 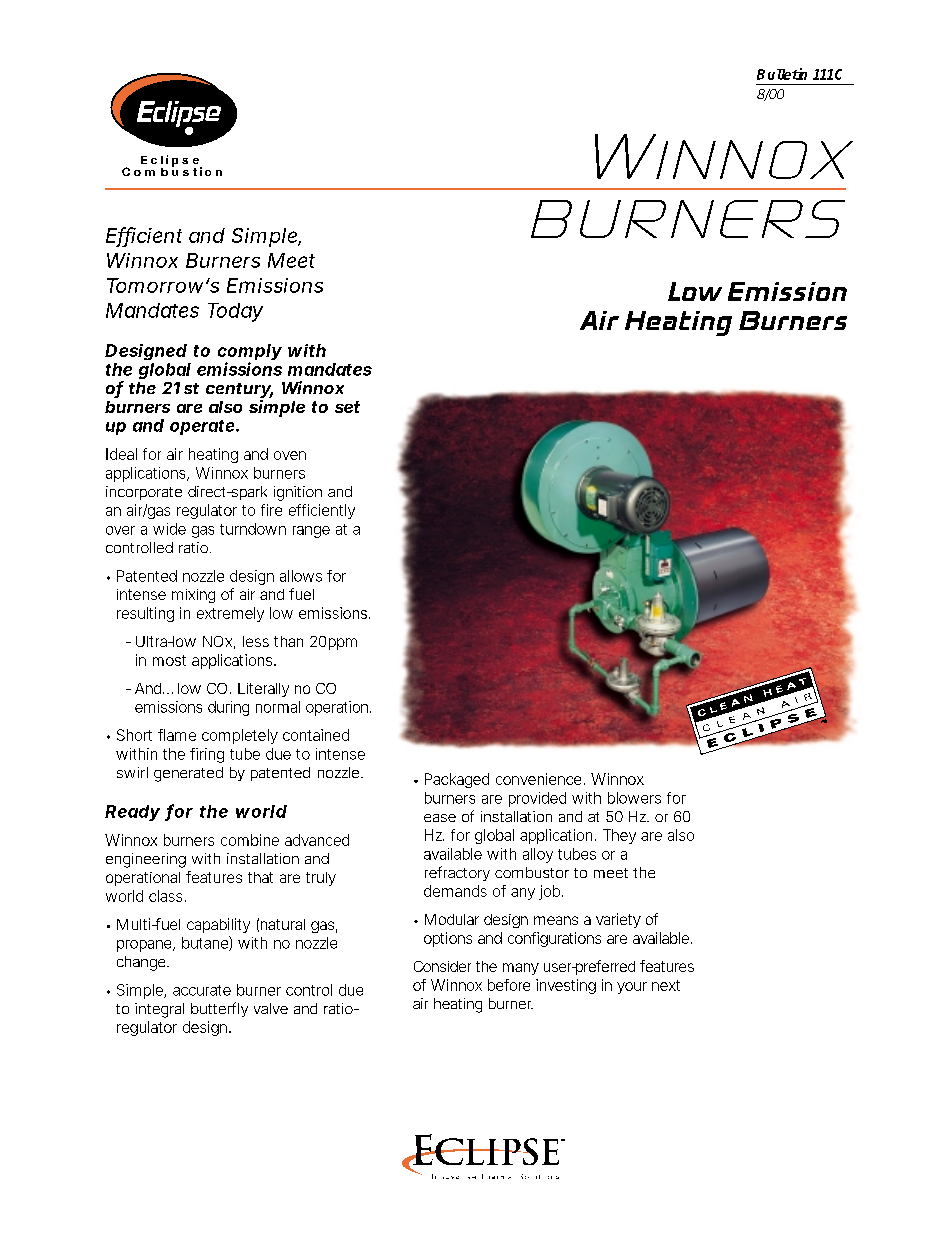 I want to click on blowers, so click(x=634, y=798).
